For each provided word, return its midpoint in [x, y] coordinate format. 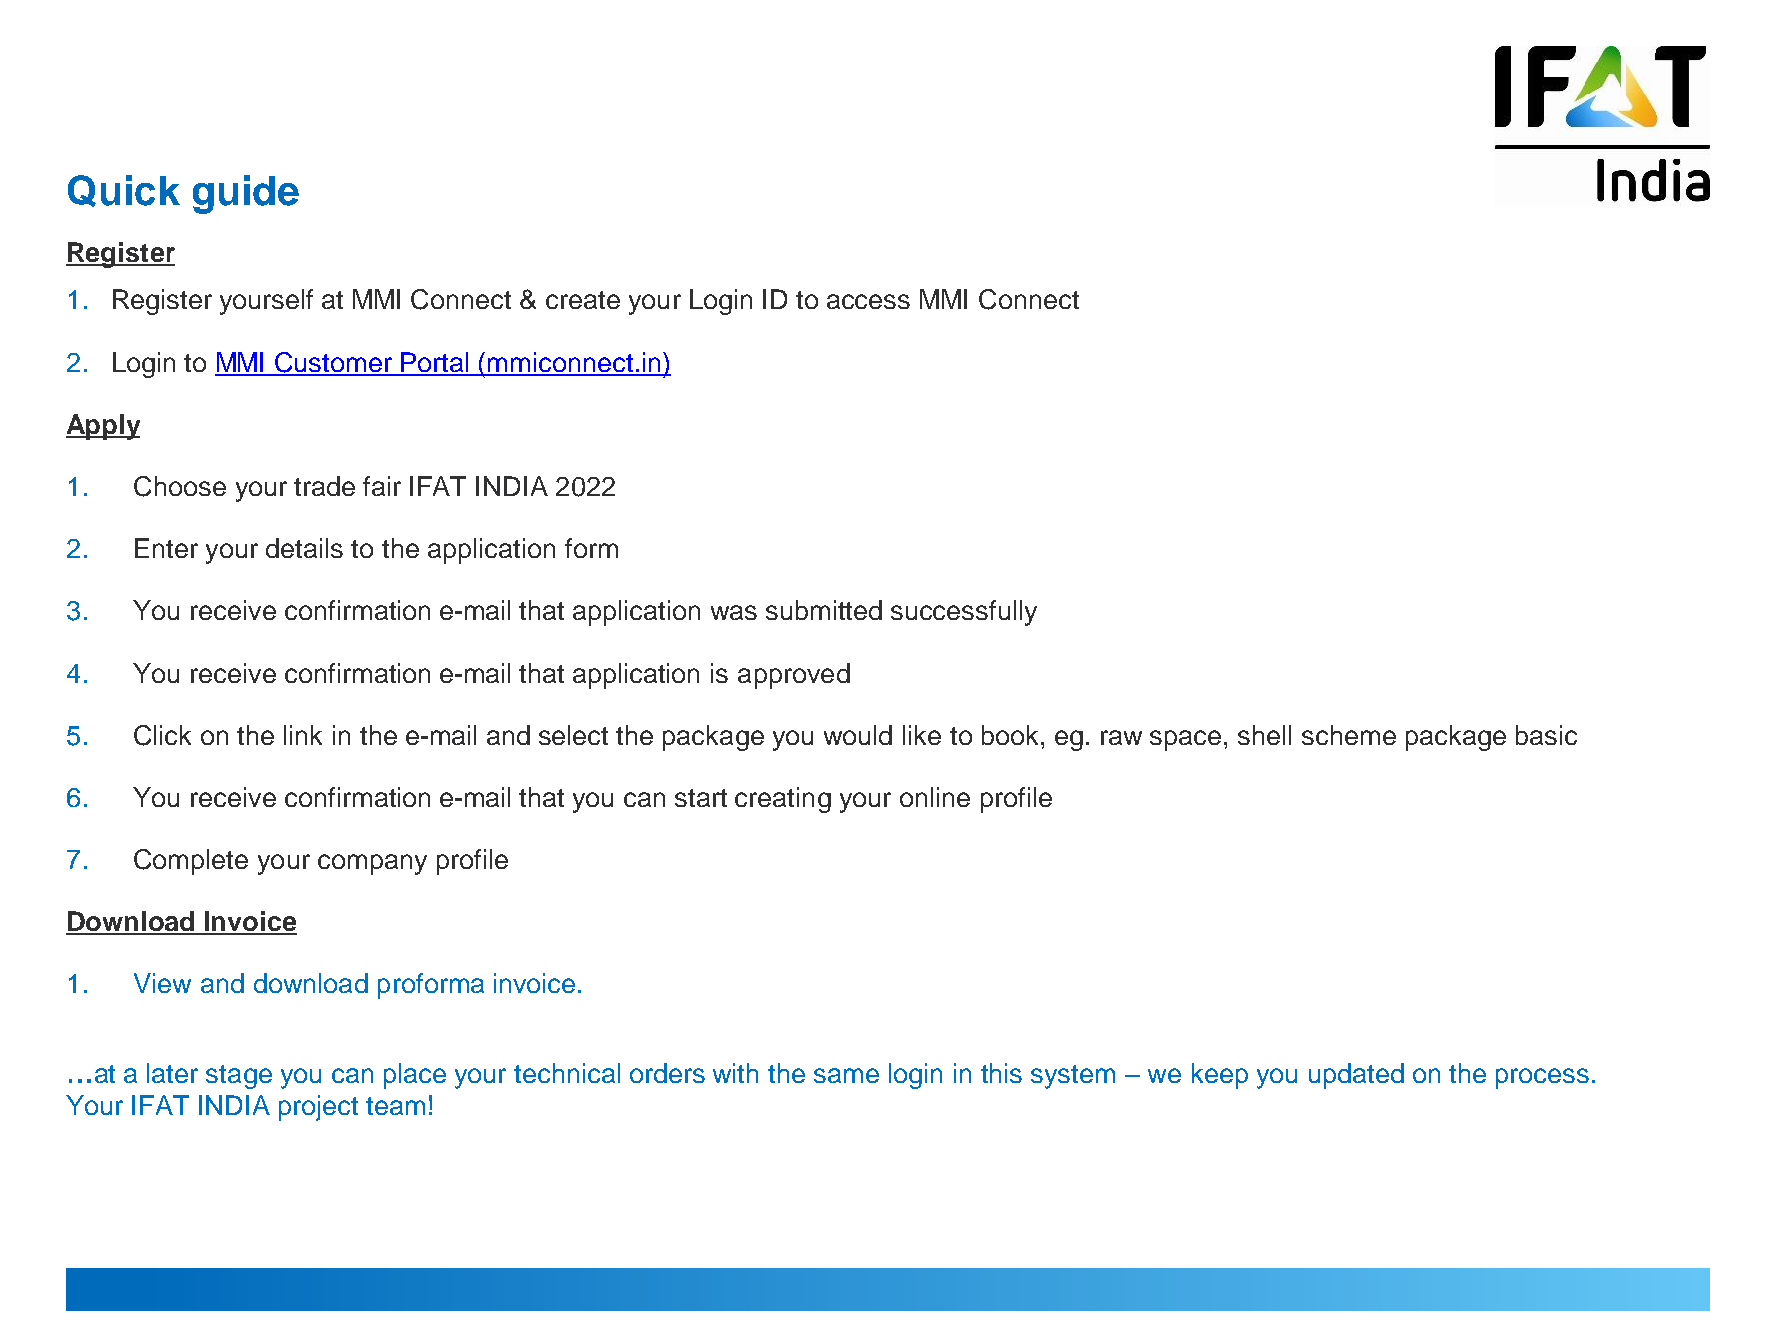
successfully [964, 613]
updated [1356, 1076]
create [583, 300]
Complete [191, 862]
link [303, 735]
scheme [1349, 735]
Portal [435, 363]
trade [324, 486]
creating [783, 800]
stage [239, 1077]
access [868, 301]
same [846, 1075]
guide [246, 194]
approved [794, 676]
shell [1264, 735]
